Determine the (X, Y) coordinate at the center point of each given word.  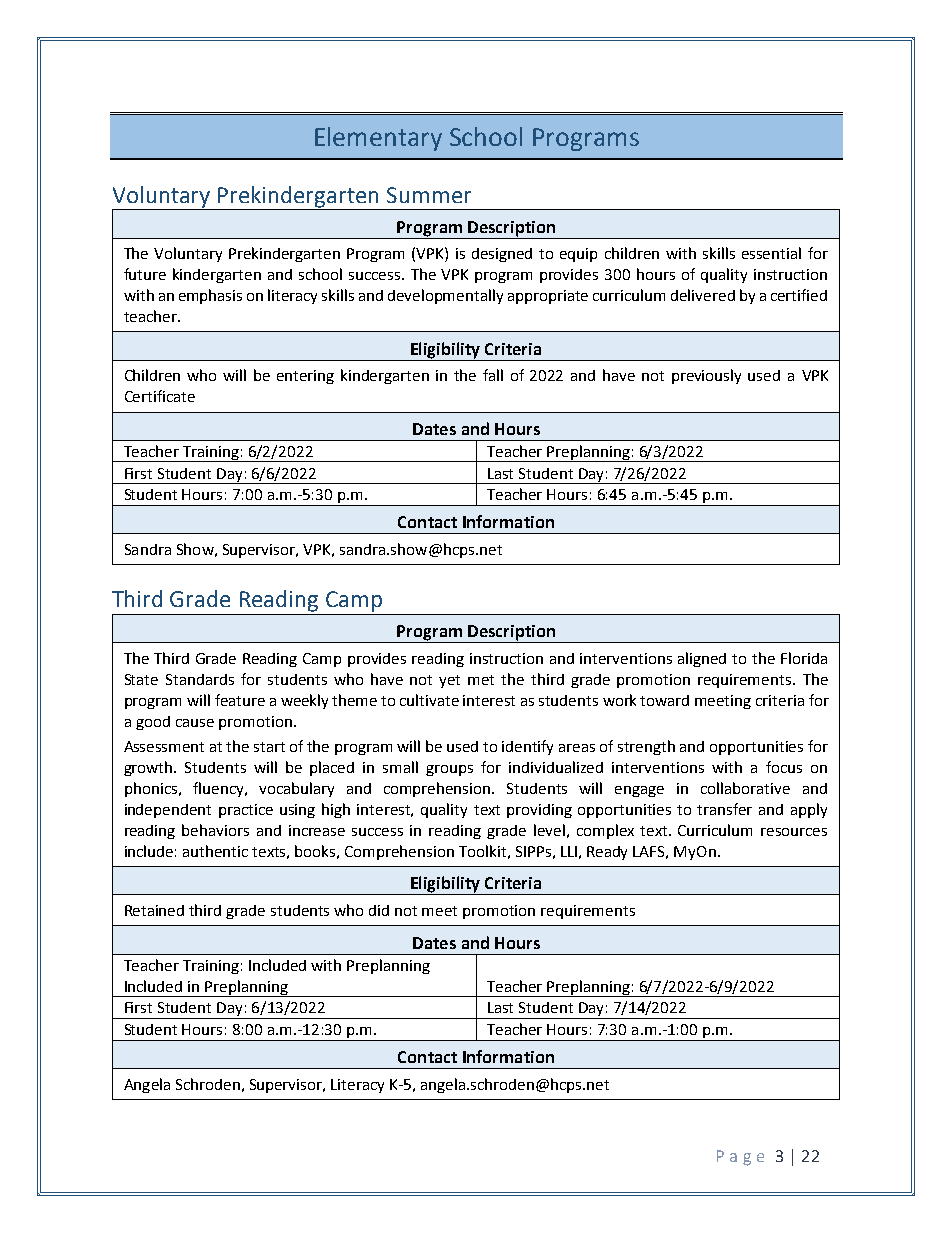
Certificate (160, 396)
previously (706, 376)
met (481, 680)
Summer (429, 195)
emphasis (210, 296)
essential (771, 253)
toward (664, 700)
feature (240, 700)
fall (493, 375)
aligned (702, 659)
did (379, 910)
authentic (215, 851)
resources (794, 832)
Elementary (378, 139)
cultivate (429, 700)
